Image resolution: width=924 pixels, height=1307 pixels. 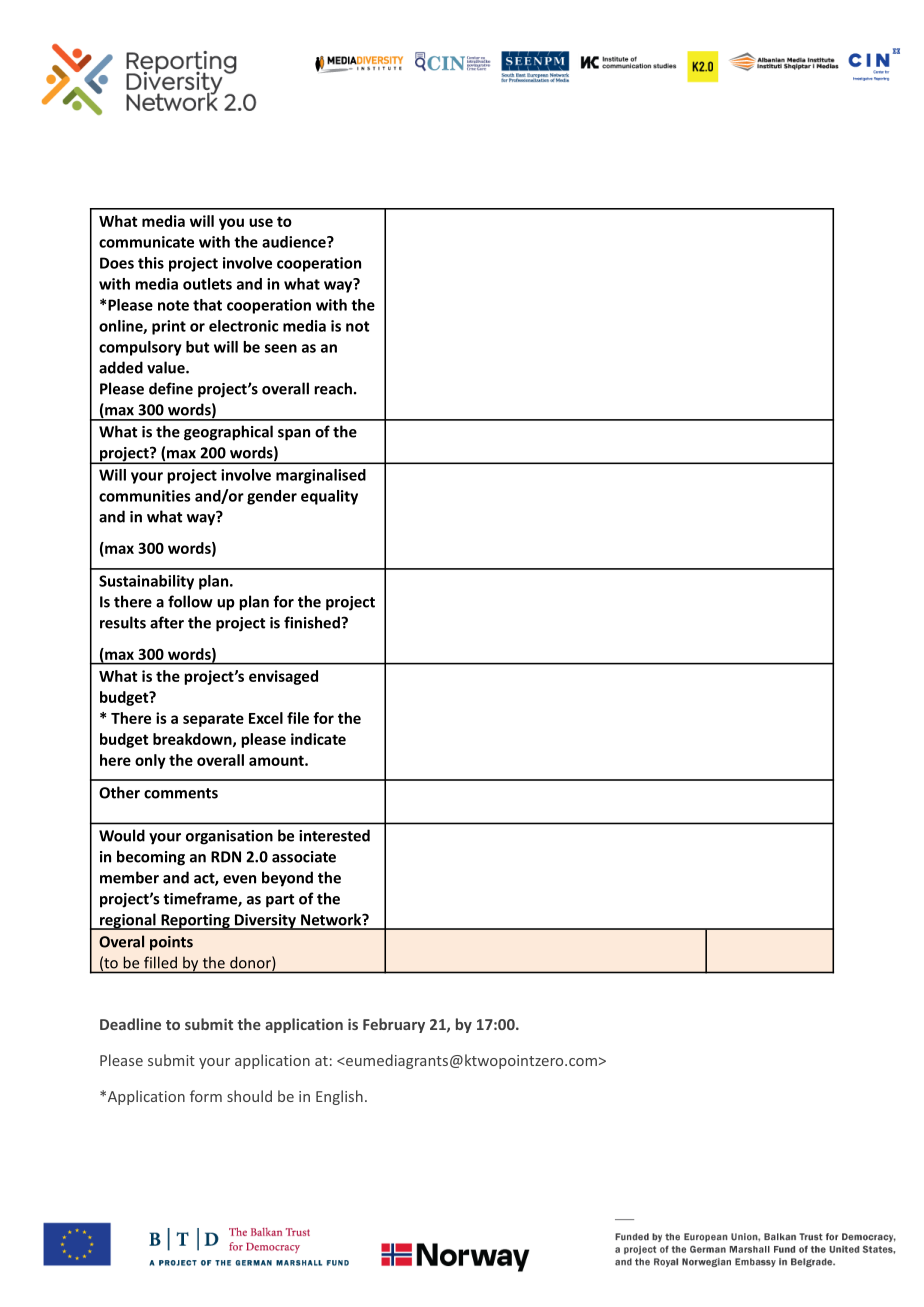 I want to click on communicate, so click(x=146, y=242).
